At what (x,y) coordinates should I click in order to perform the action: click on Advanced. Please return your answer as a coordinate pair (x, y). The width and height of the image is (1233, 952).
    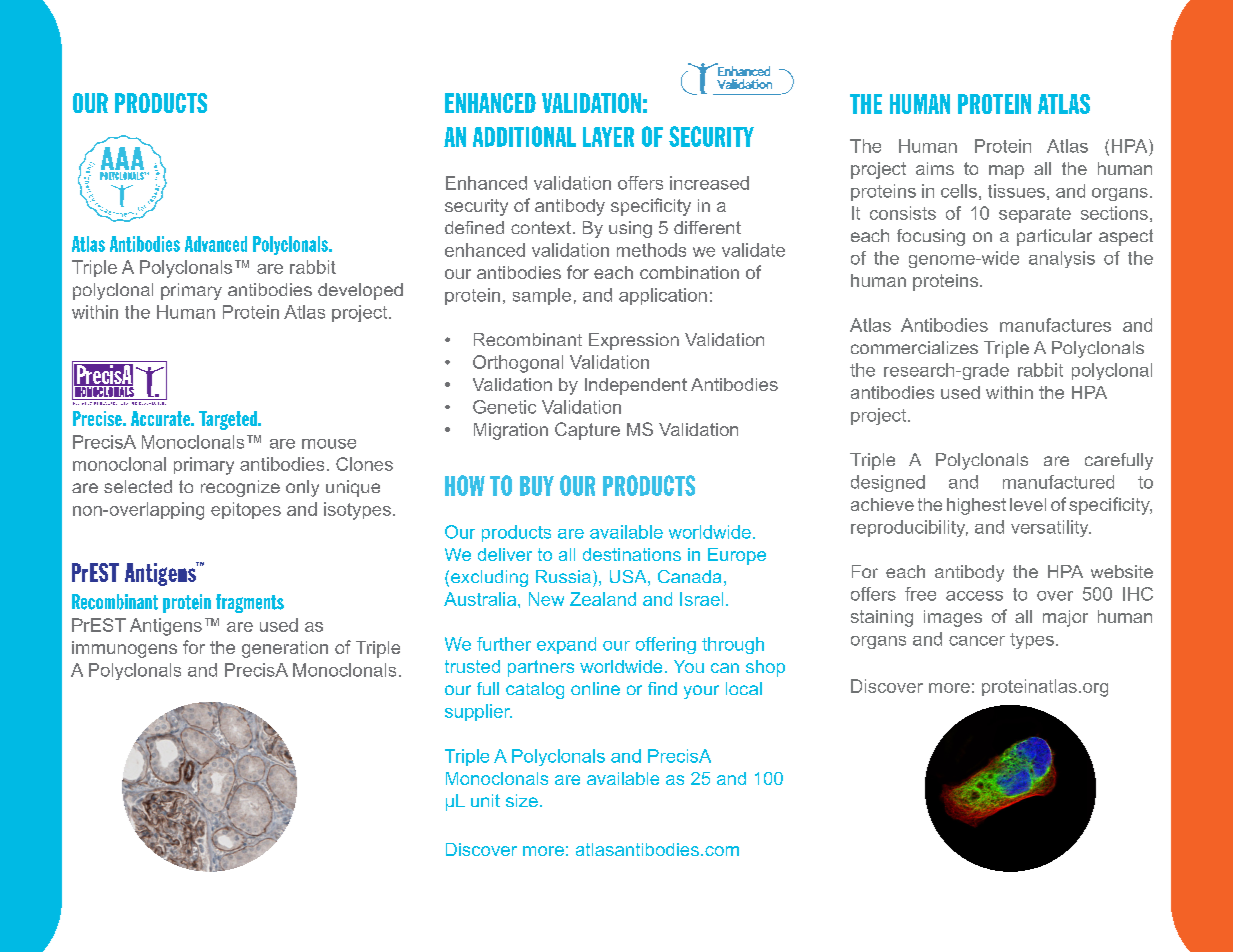
    Looking at the image, I should click on (216, 244).
